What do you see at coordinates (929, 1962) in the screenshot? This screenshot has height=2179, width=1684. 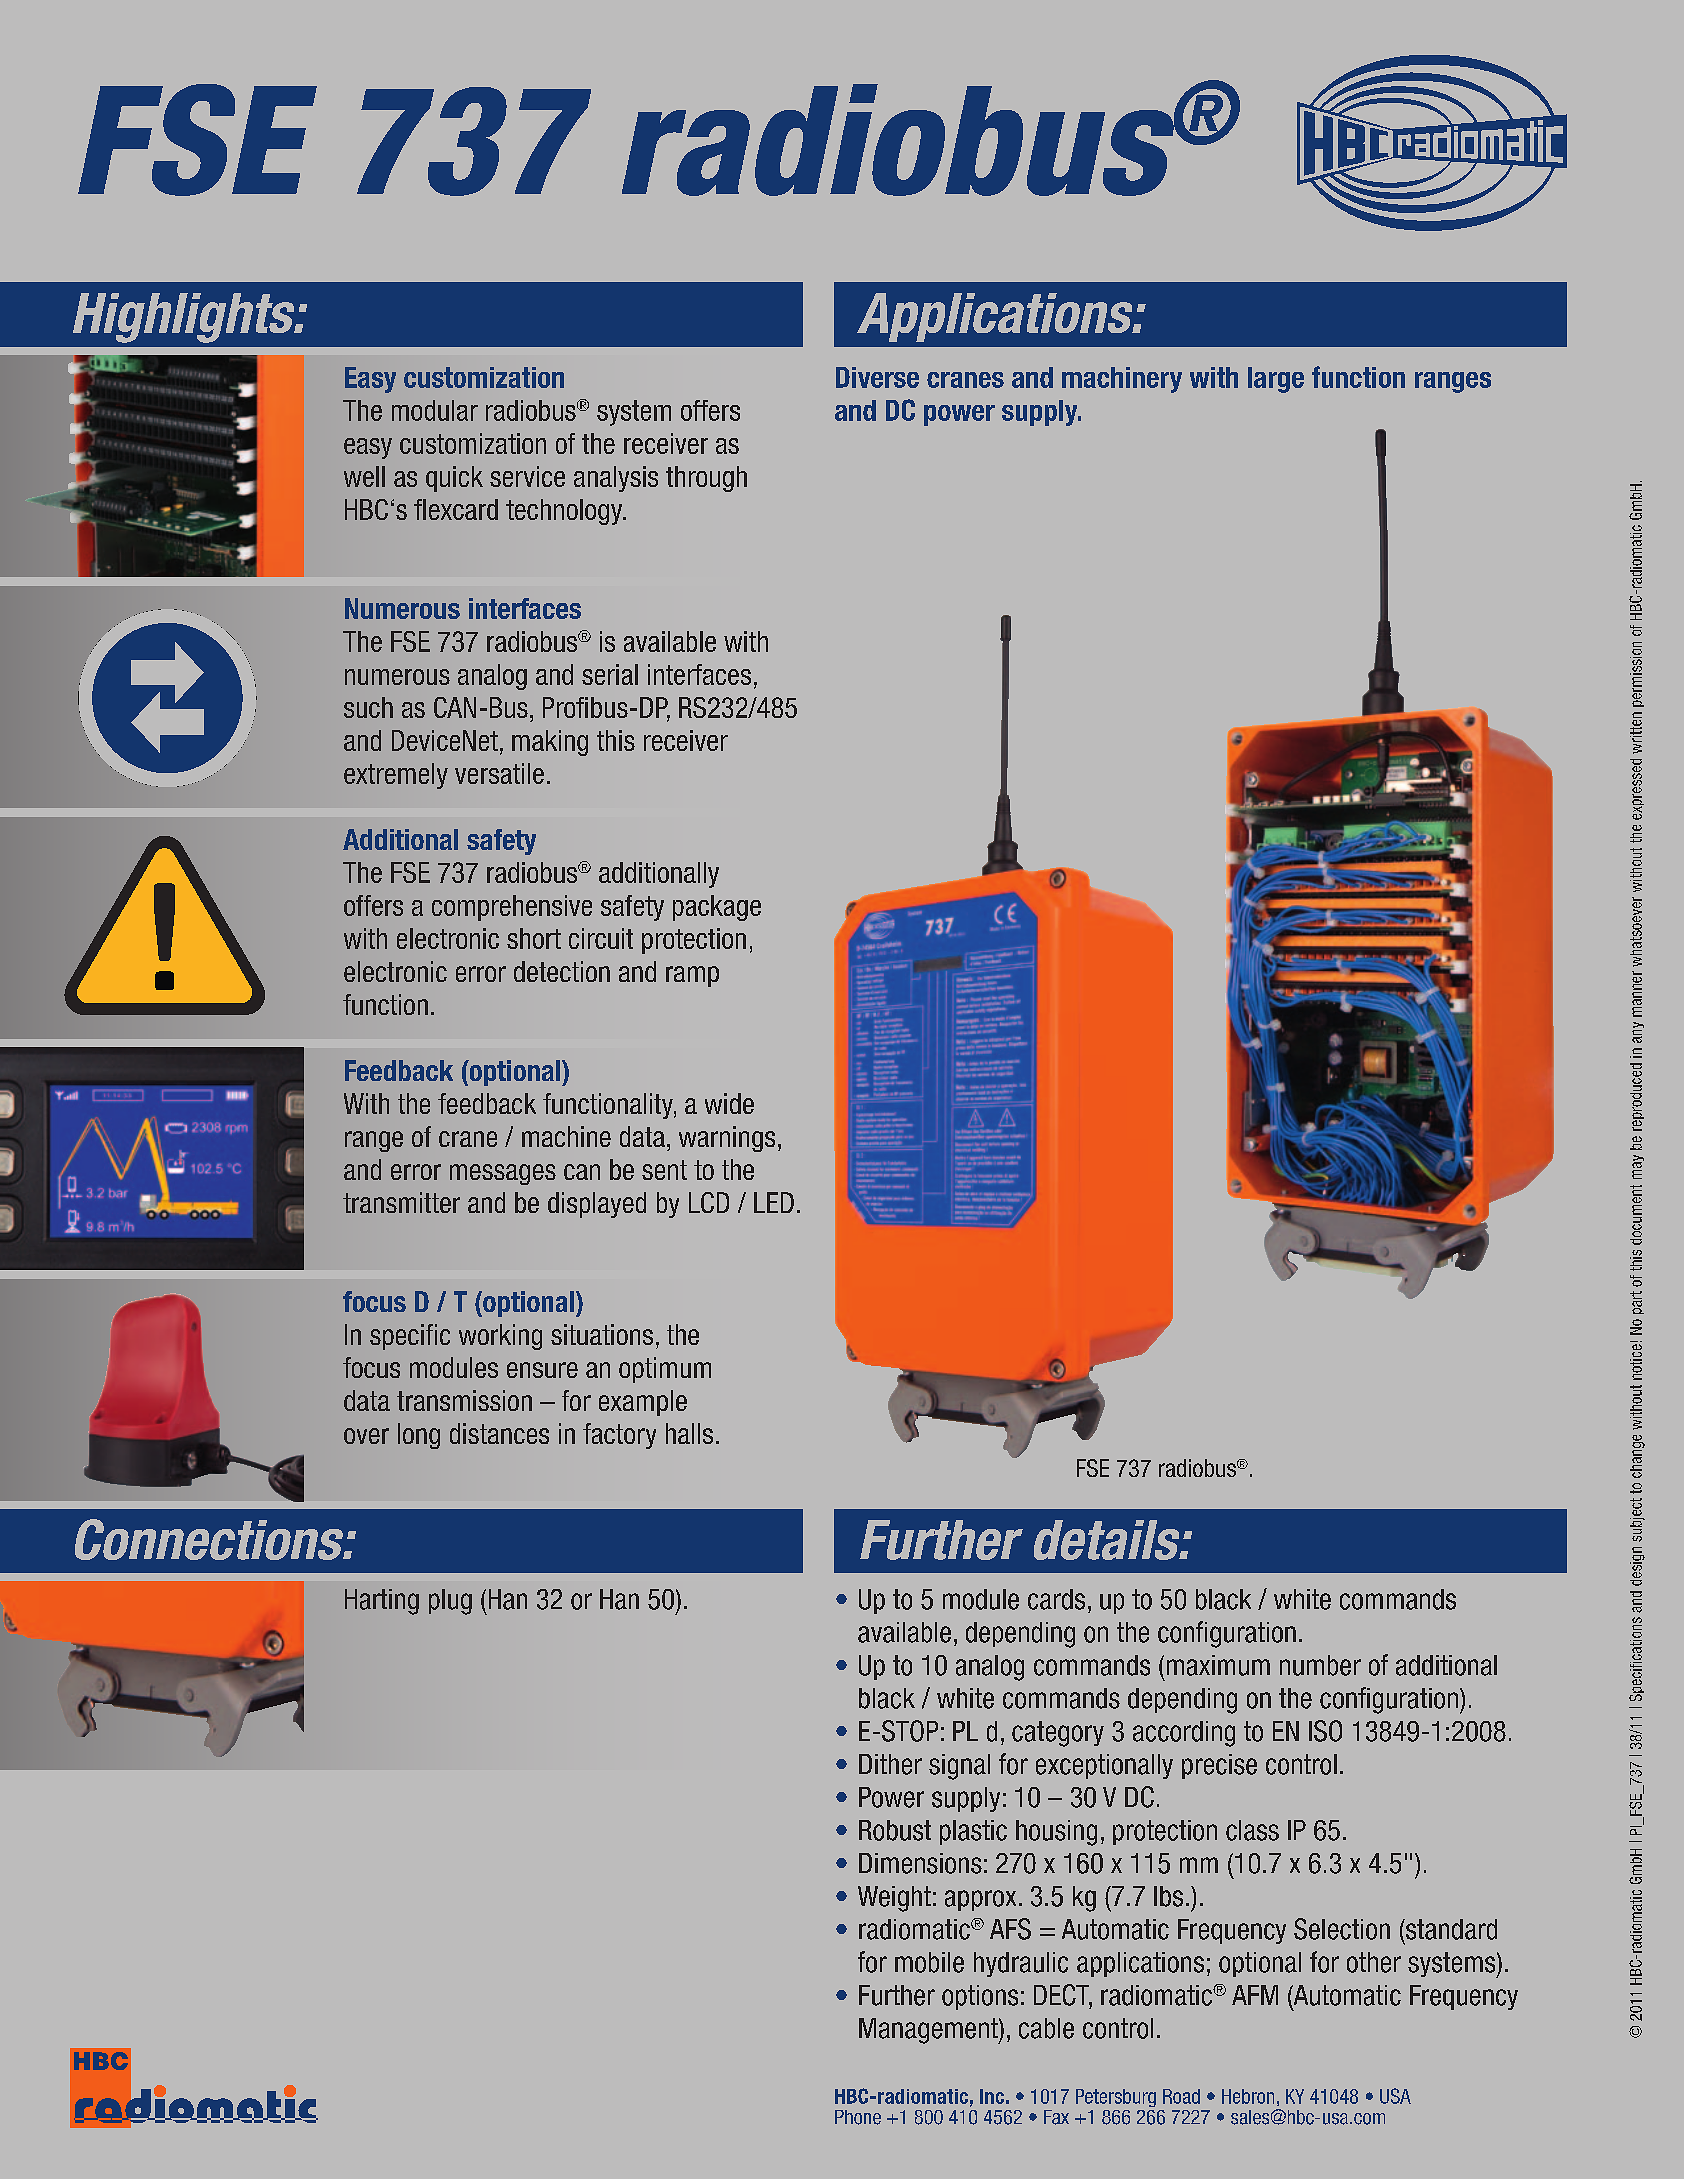 I see `mobile` at bounding box center [929, 1962].
